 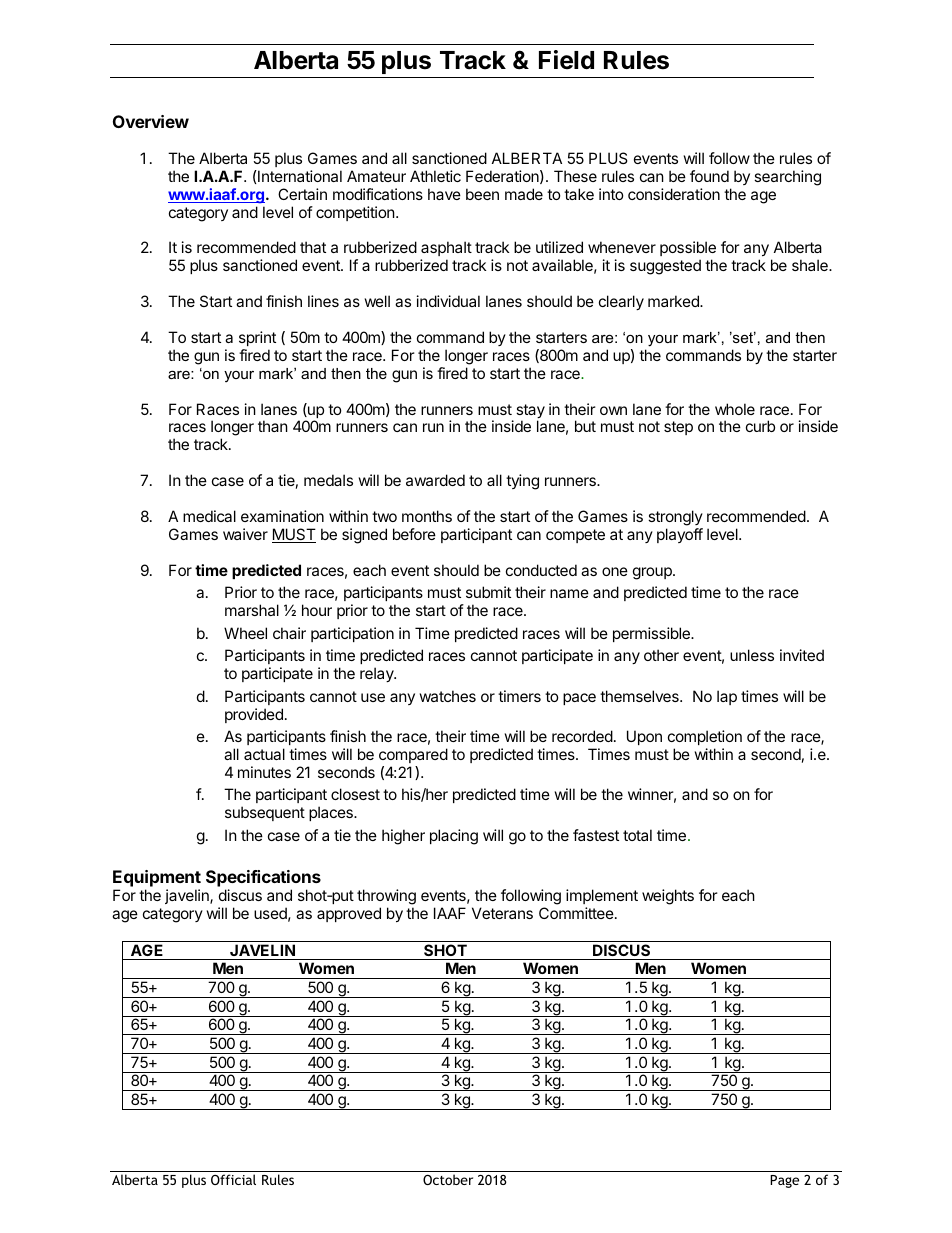 I want to click on found, so click(x=709, y=176).
